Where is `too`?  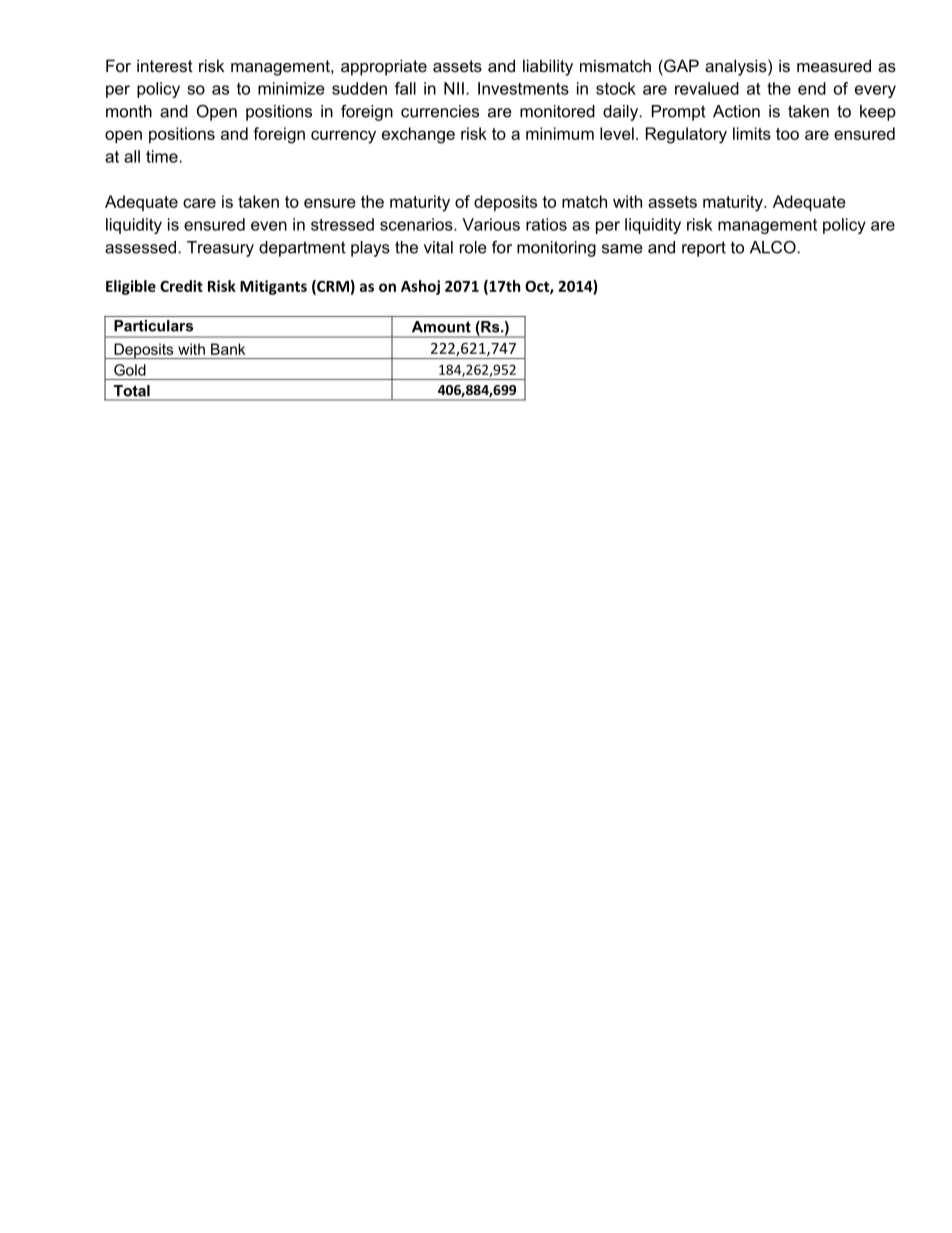
too is located at coordinates (787, 134).
